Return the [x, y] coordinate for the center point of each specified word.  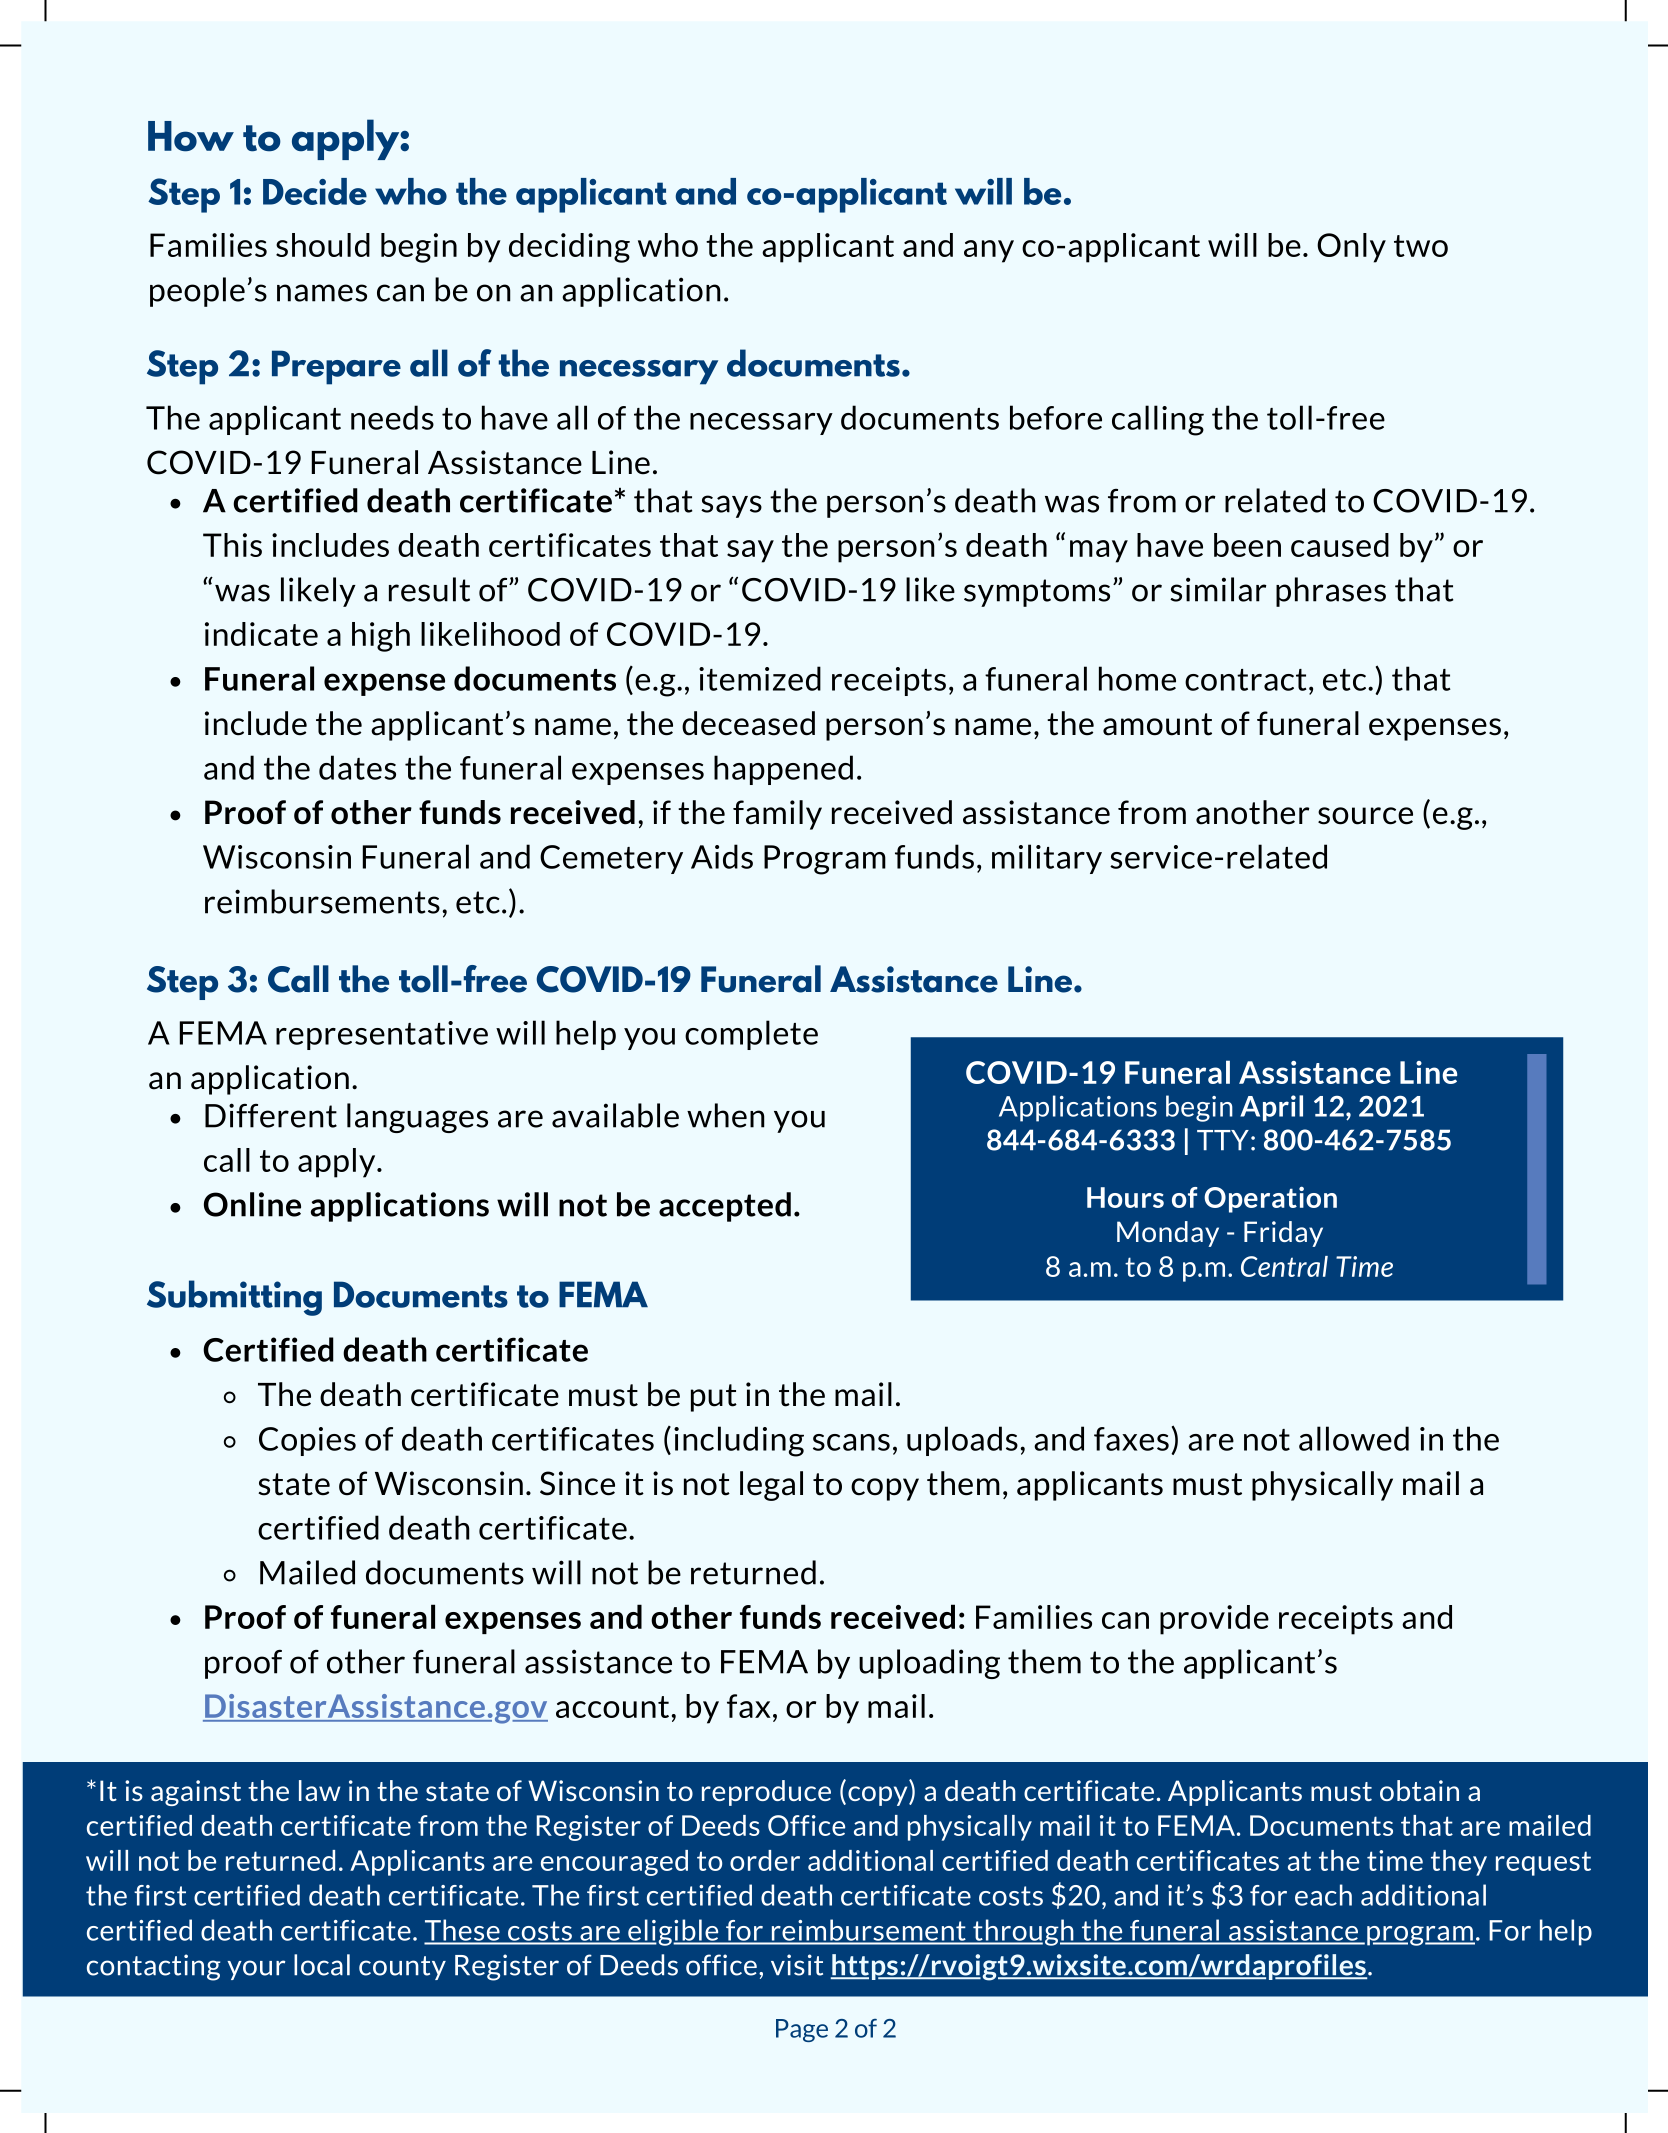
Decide [315, 191]
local [322, 1965]
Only [1351, 248]
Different [271, 1115]
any [989, 251]
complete [751, 1035]
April [1271, 1108]
